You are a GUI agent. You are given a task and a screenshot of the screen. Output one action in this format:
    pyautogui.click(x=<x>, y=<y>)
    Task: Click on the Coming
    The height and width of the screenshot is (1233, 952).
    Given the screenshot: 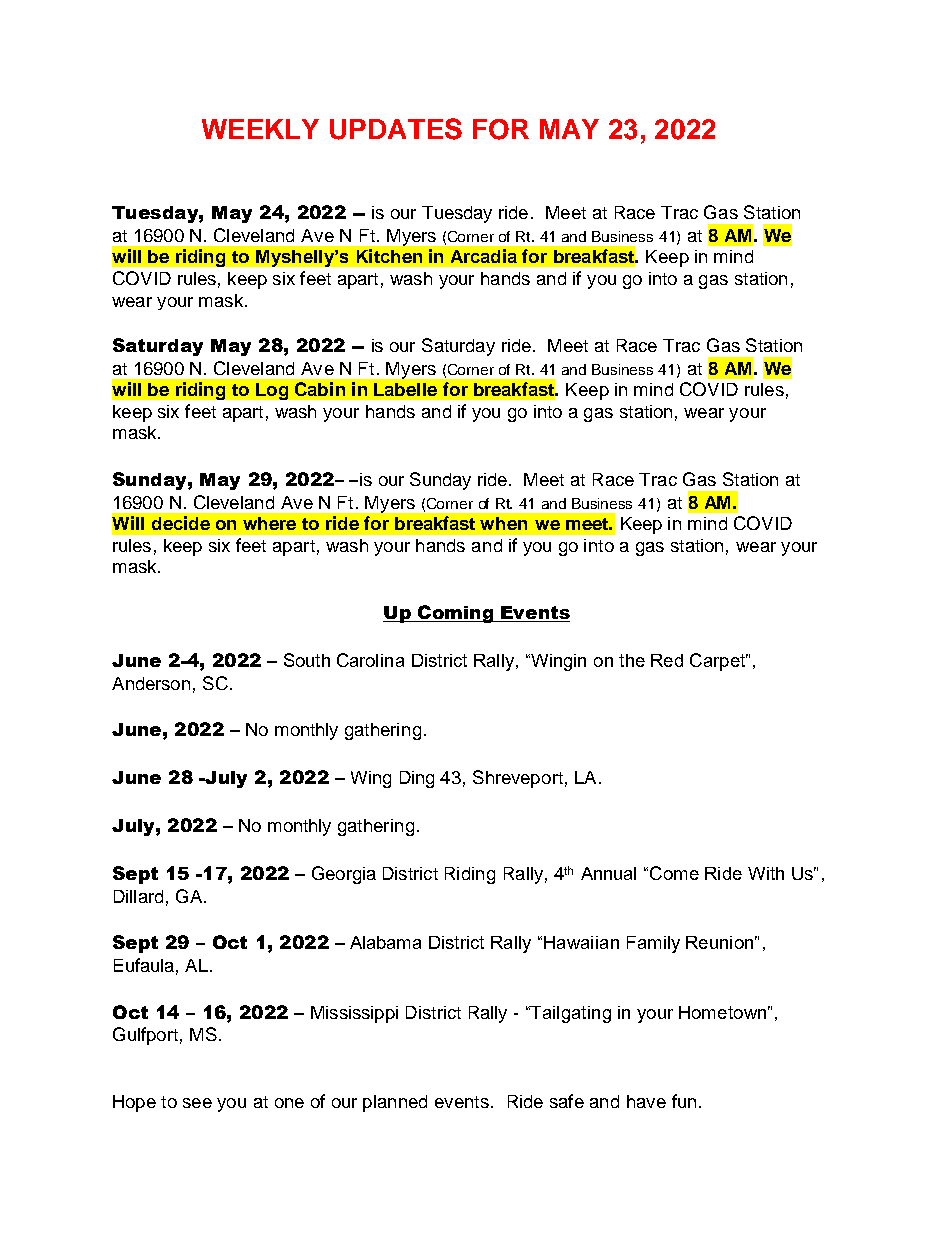 What is the action you would take?
    pyautogui.click(x=456, y=614)
